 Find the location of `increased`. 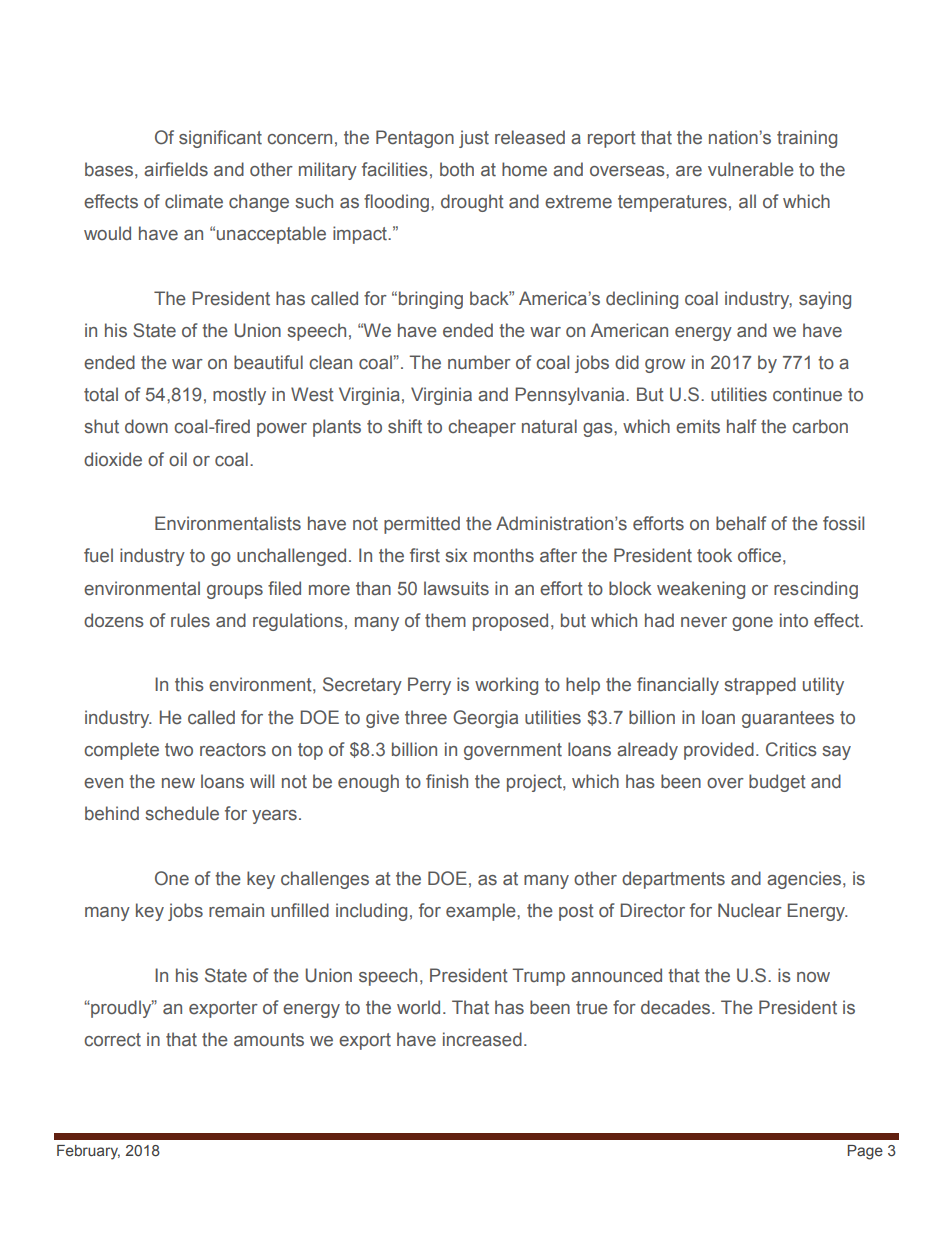

increased is located at coordinates (482, 1039).
